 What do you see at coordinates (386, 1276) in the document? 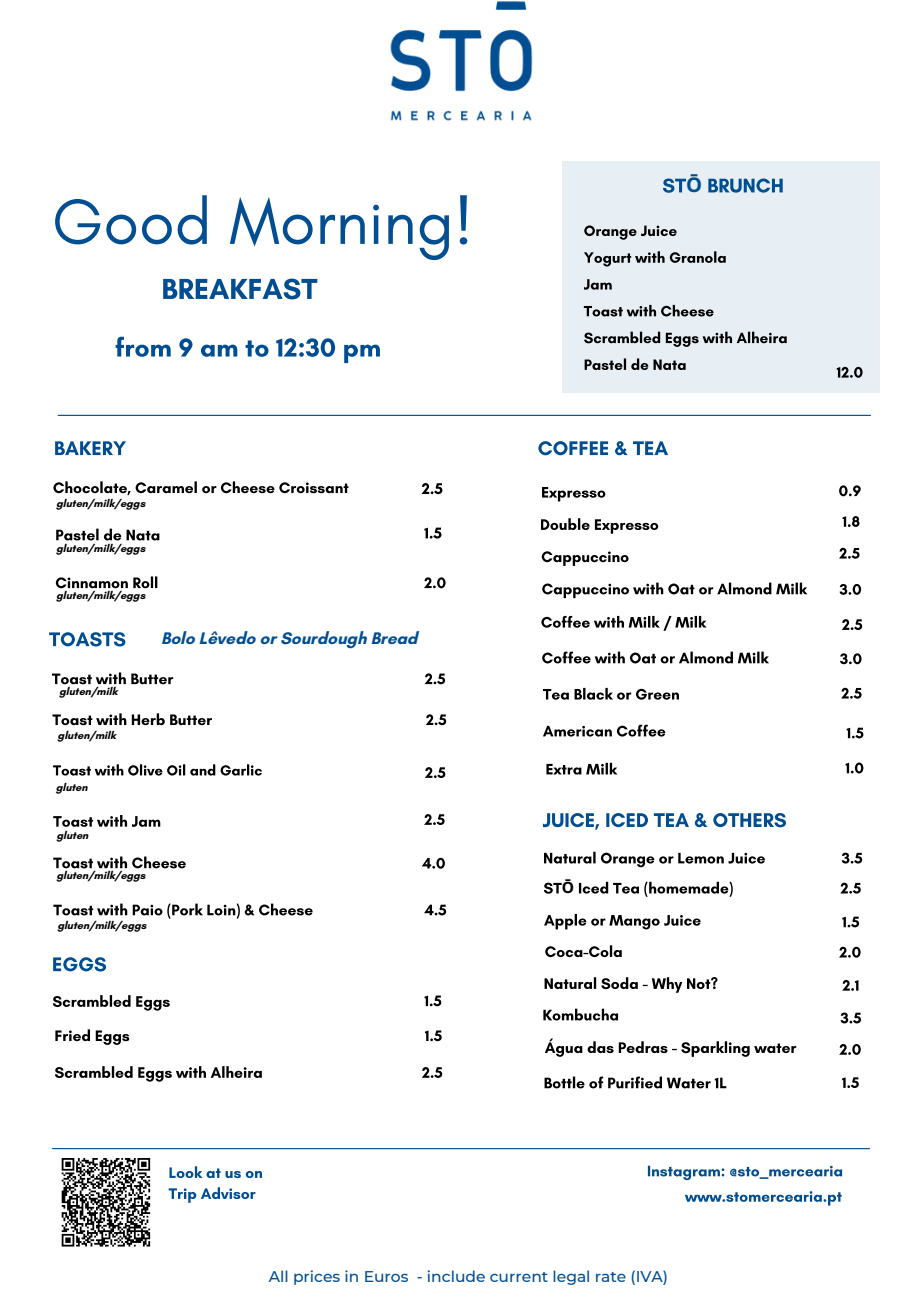
I see `Euros` at bounding box center [386, 1276].
